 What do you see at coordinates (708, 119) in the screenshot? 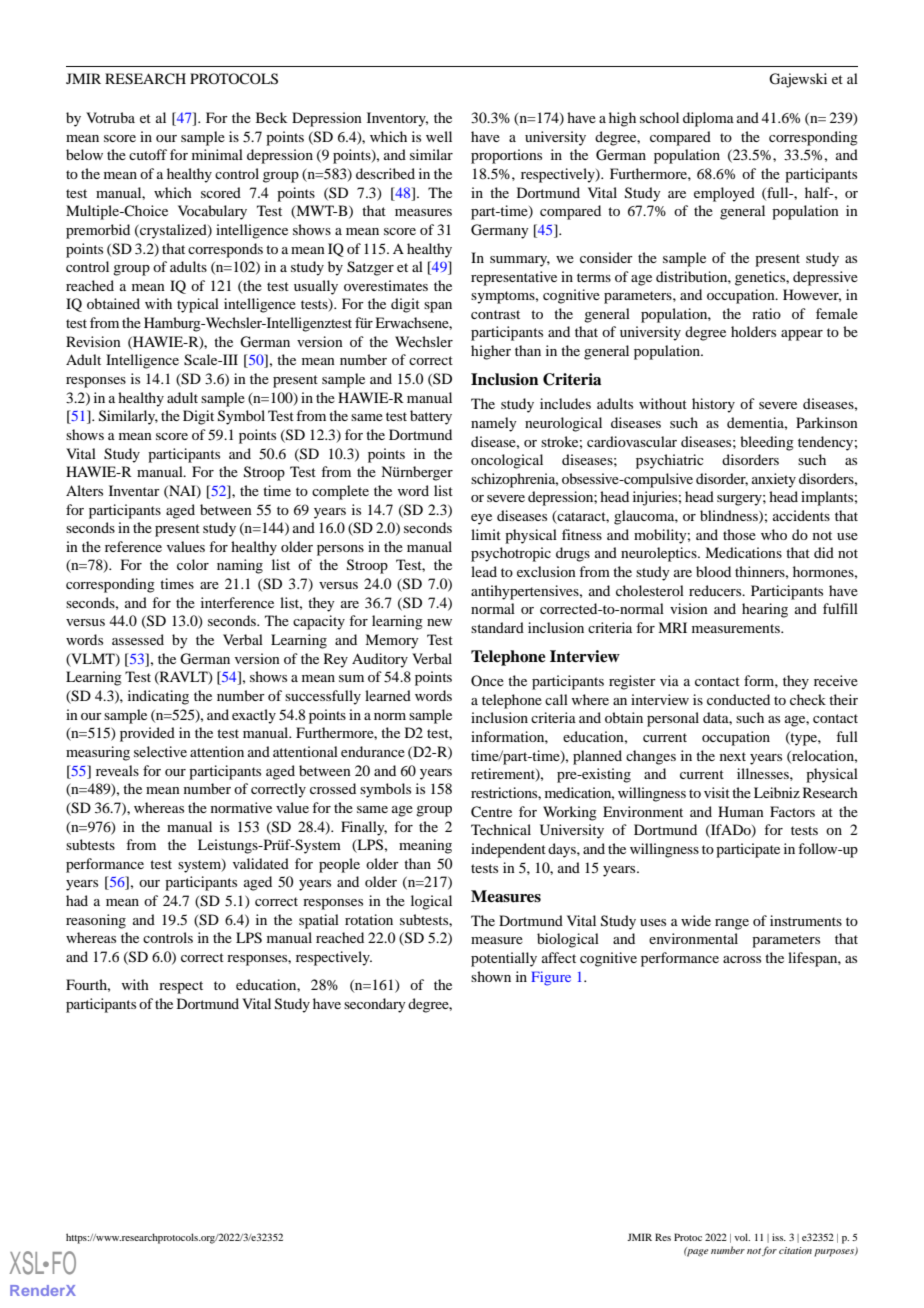
I see `diploma` at bounding box center [708, 119].
